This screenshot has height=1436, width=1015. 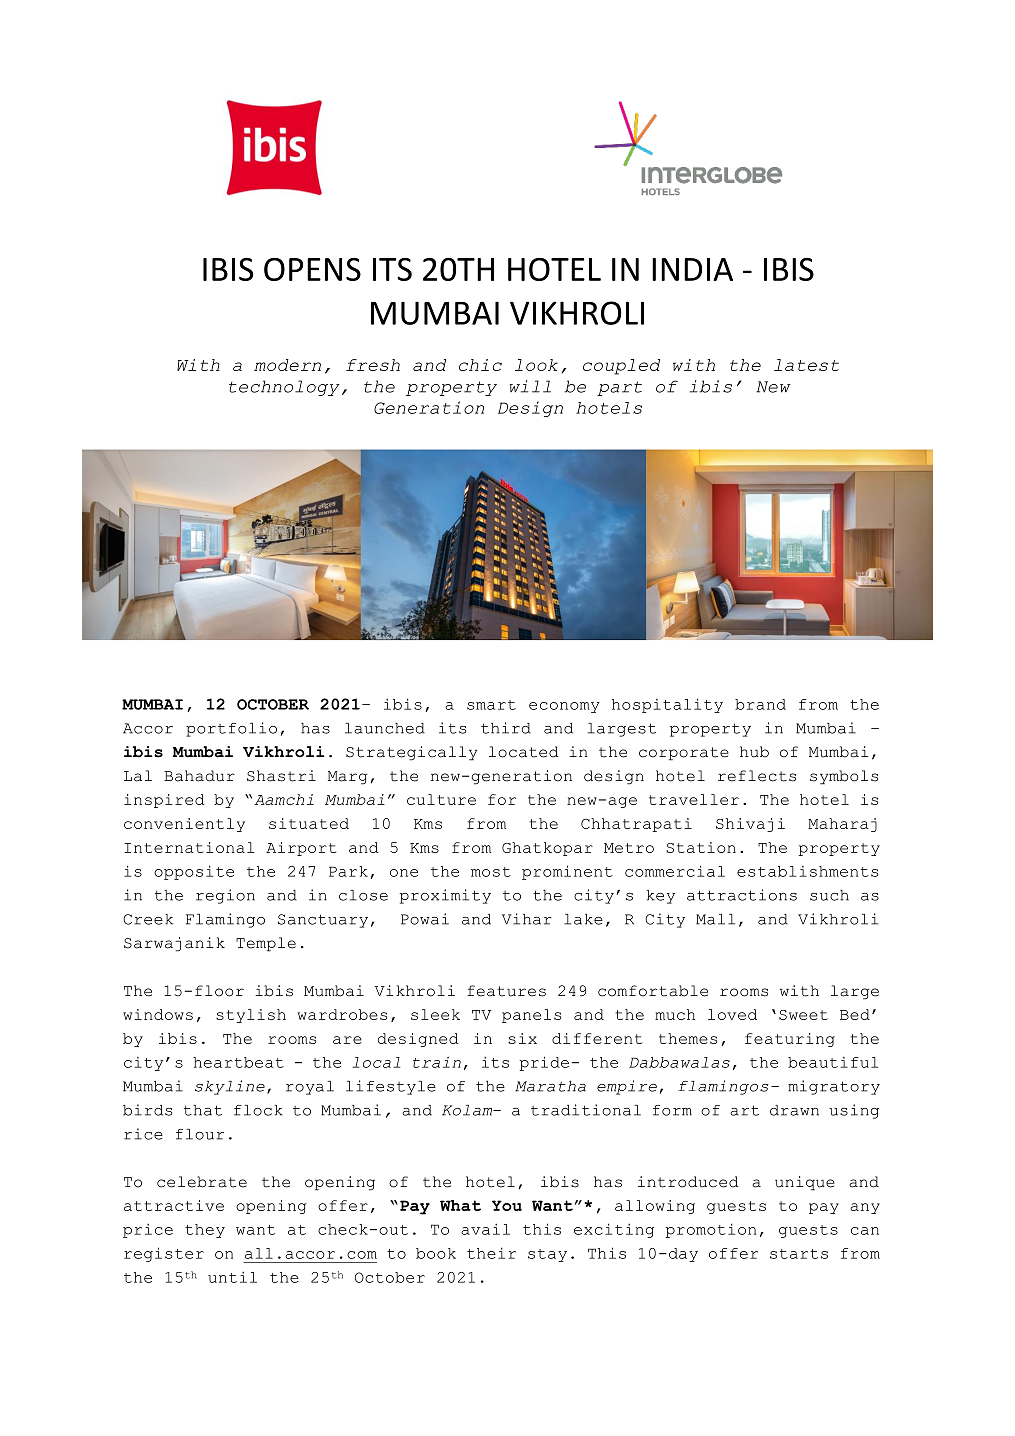 What do you see at coordinates (445, 896) in the screenshot?
I see `proximity` at bounding box center [445, 896].
